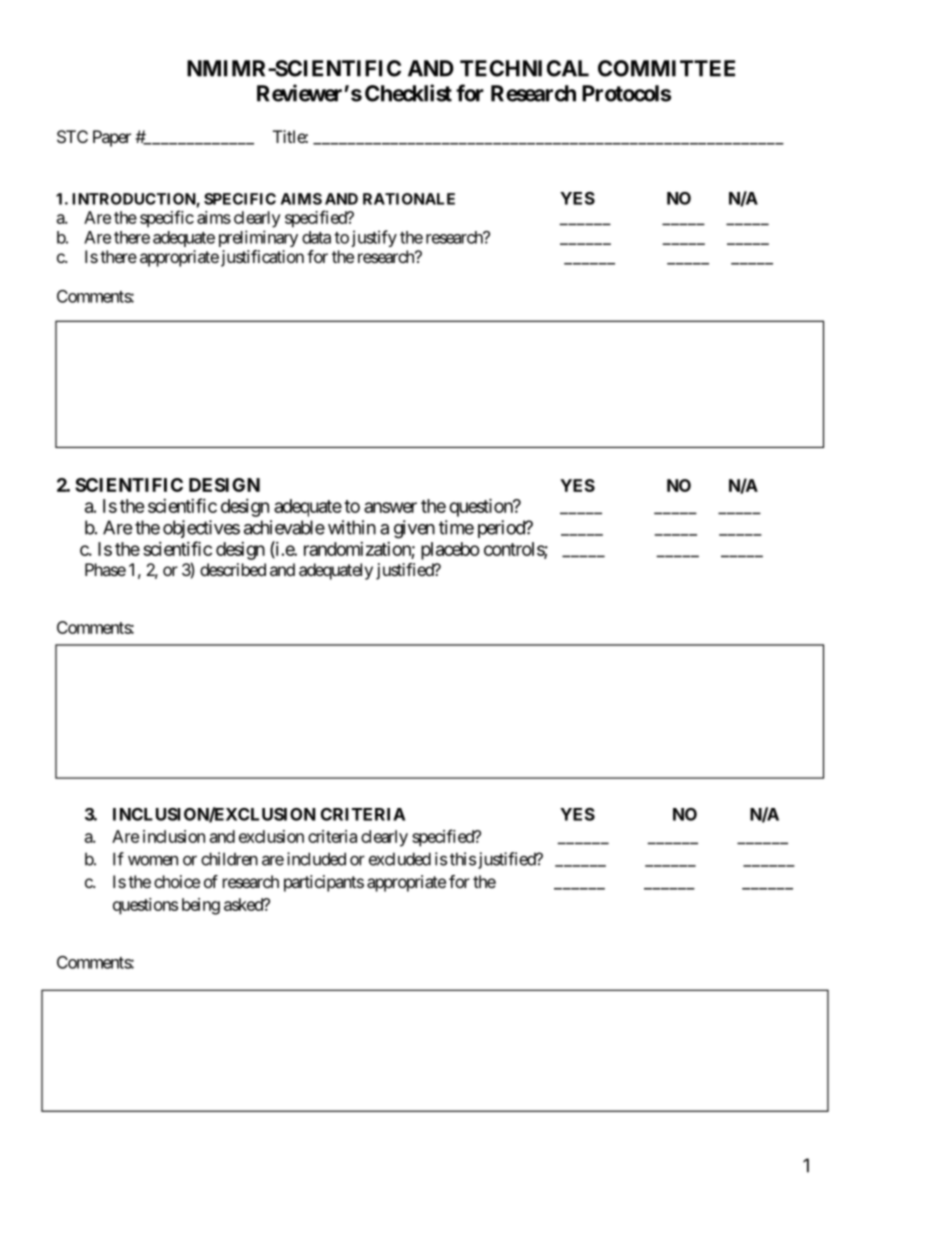 Image resolution: width=952 pixels, height=1233 pixels. What do you see at coordinates (258, 238) in the document?
I see `preliminary` at bounding box center [258, 238].
